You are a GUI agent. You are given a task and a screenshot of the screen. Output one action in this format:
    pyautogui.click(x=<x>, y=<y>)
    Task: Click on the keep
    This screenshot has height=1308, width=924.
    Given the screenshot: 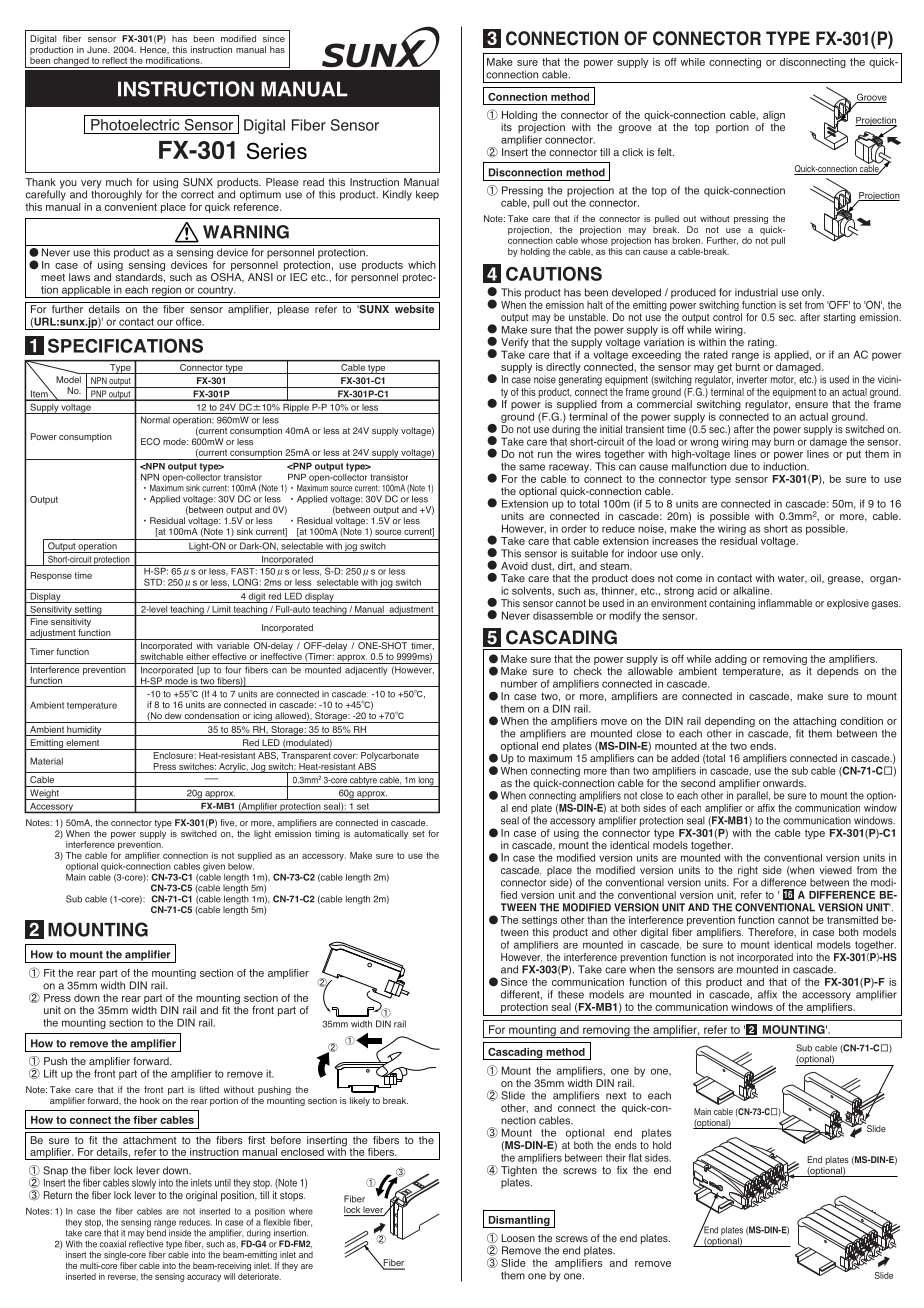 What is the action you would take?
    pyautogui.click(x=427, y=195)
